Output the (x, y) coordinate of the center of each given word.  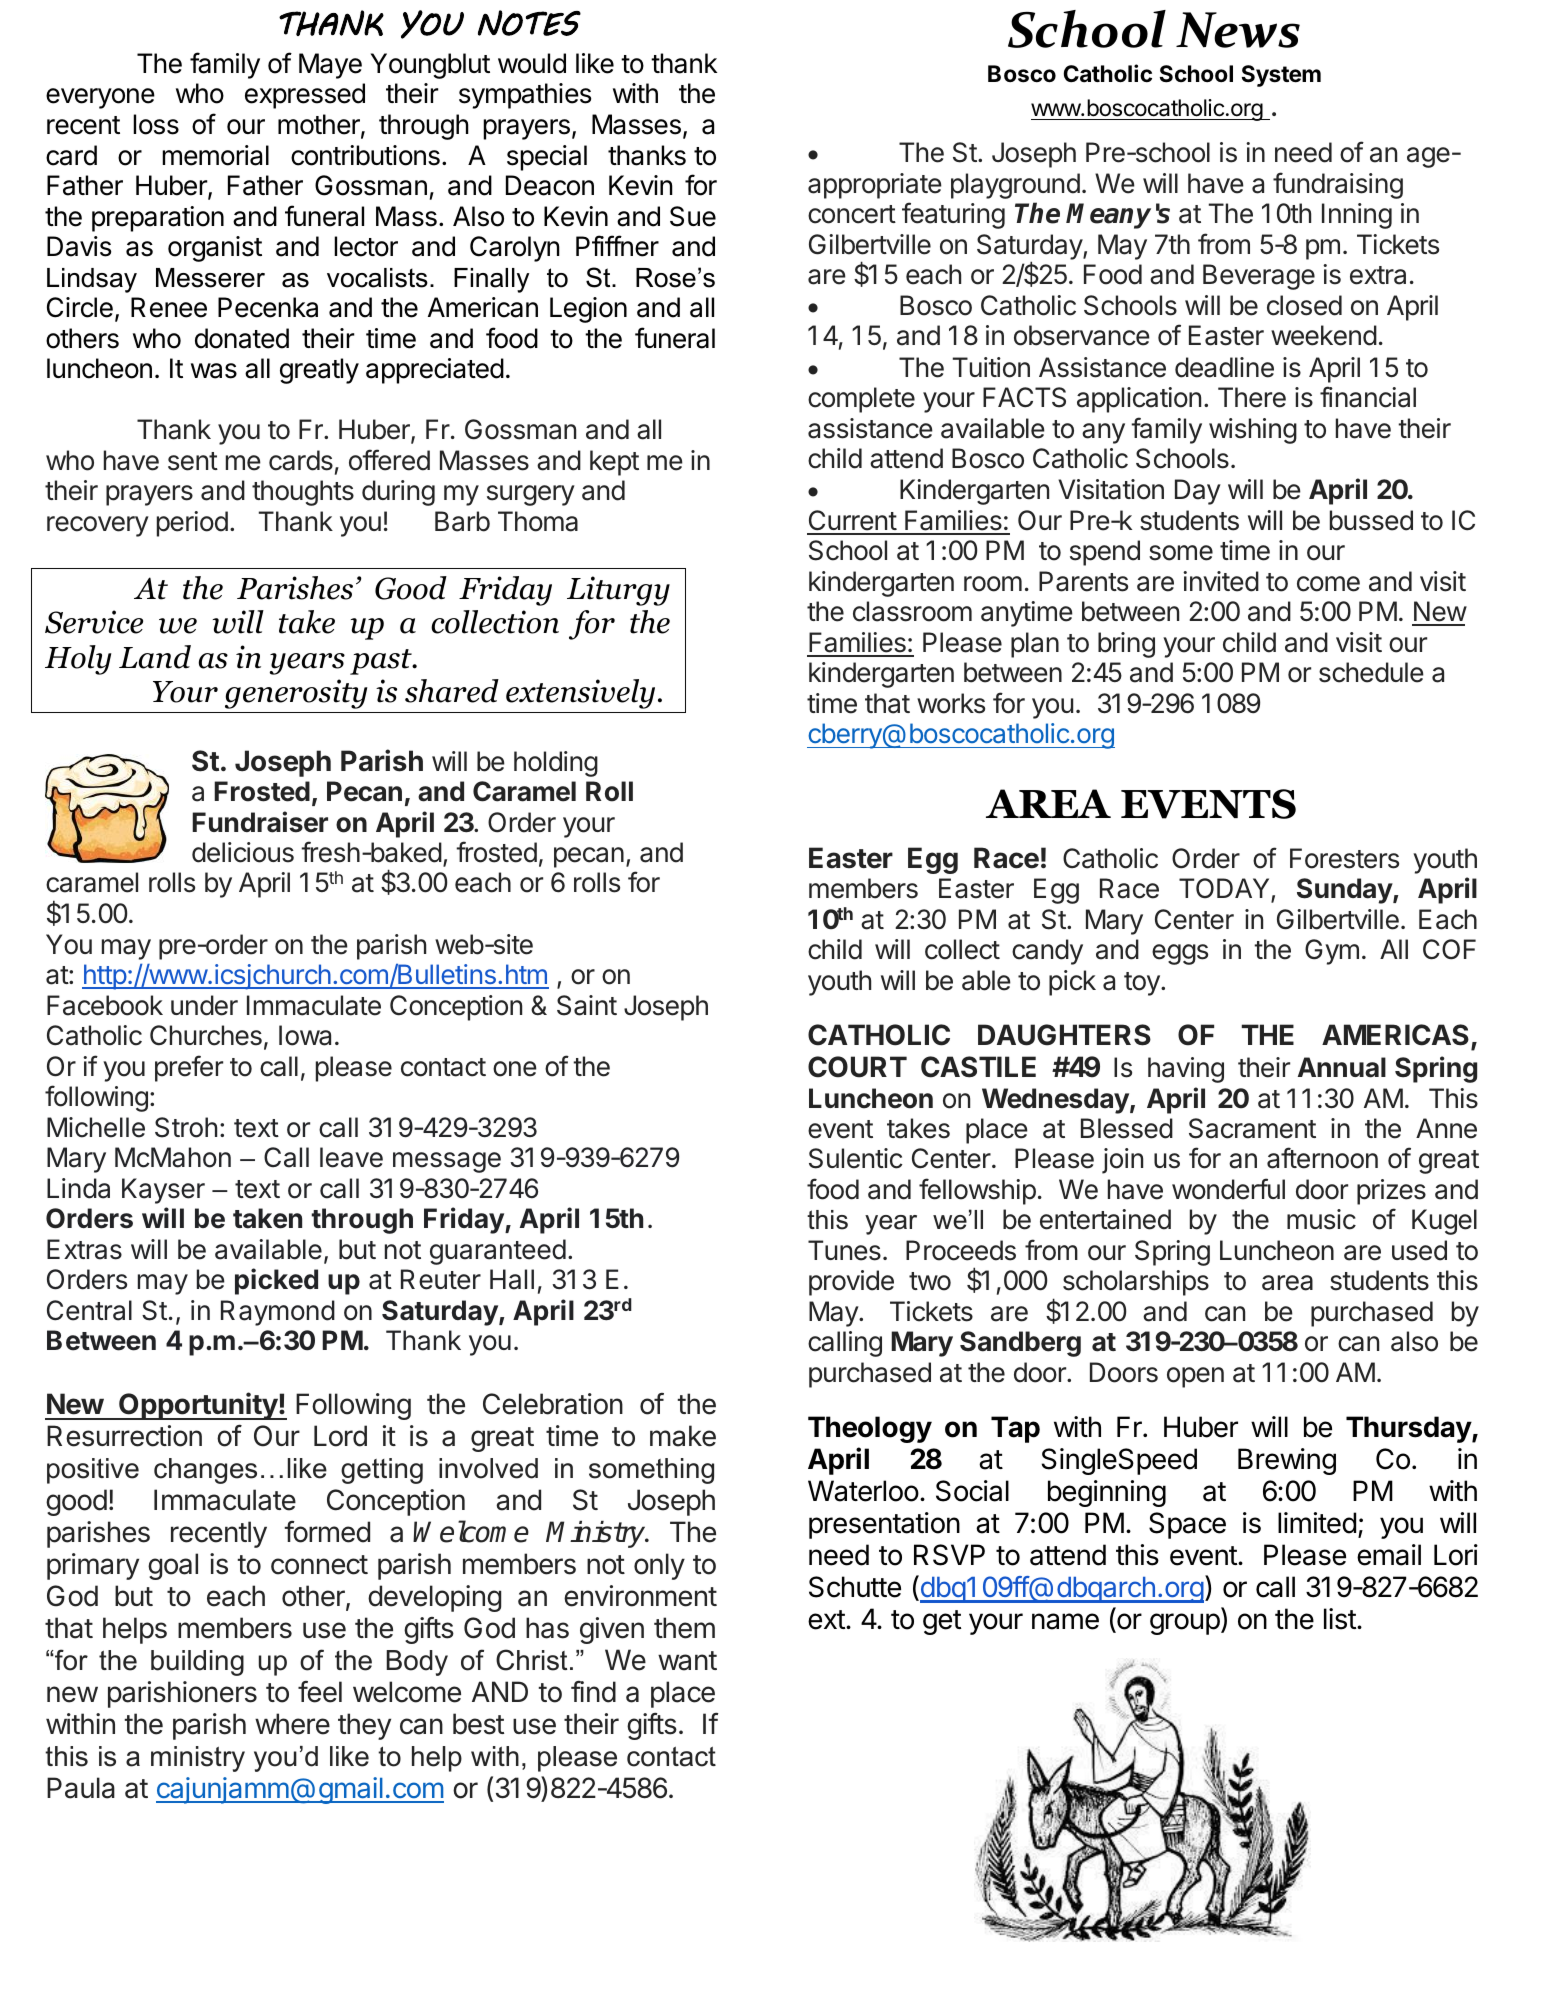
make (683, 1436)
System (1281, 76)
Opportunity (198, 1406)
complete (861, 400)
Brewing (1287, 1461)
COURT (857, 1067)
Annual (1342, 1067)
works (951, 703)
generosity (296, 694)
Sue (693, 216)
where (292, 1724)
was (214, 371)
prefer (189, 1068)
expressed (305, 96)
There (1252, 397)
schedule (1371, 672)
